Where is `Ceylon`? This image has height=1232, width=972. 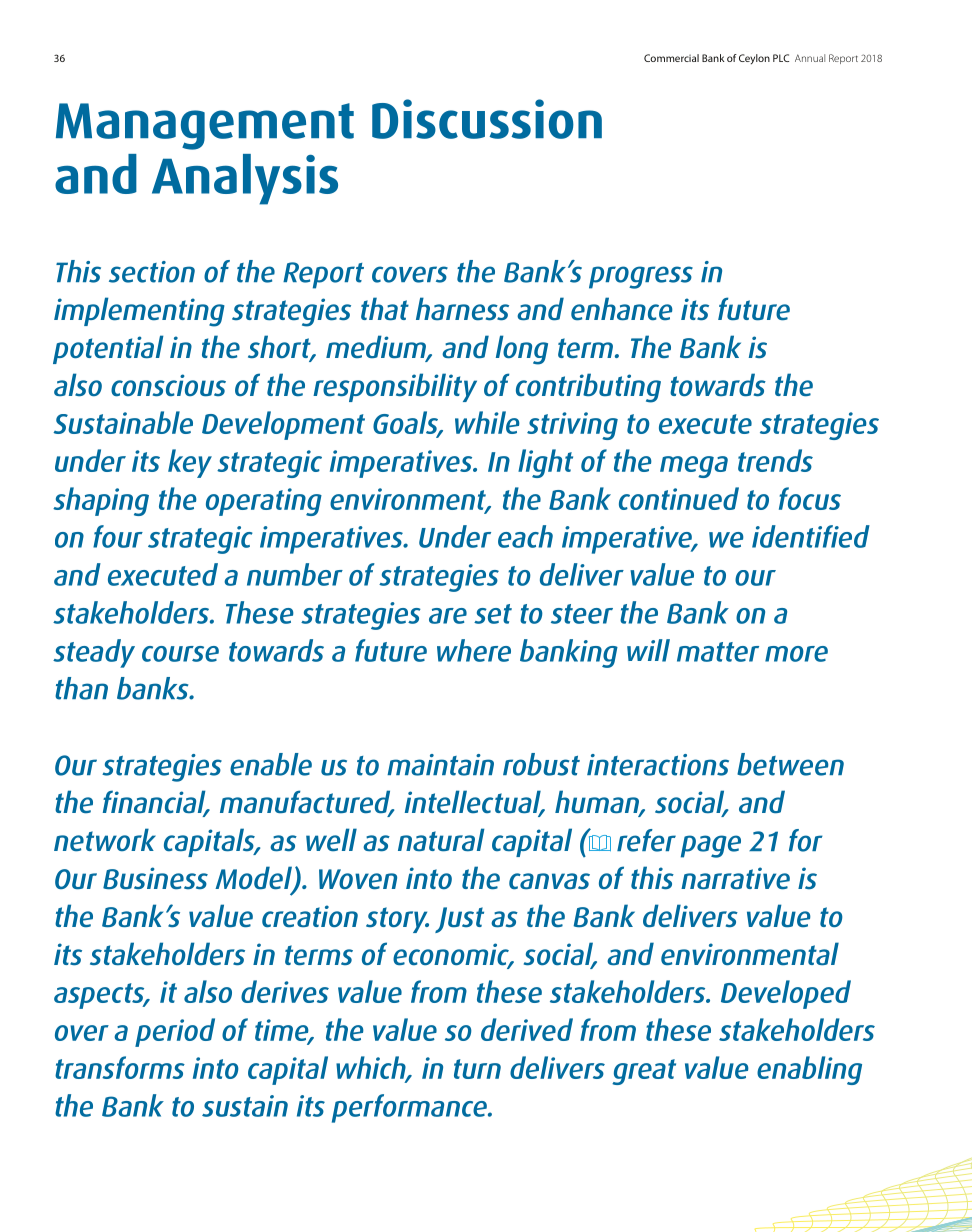 Ceylon is located at coordinates (754, 59).
